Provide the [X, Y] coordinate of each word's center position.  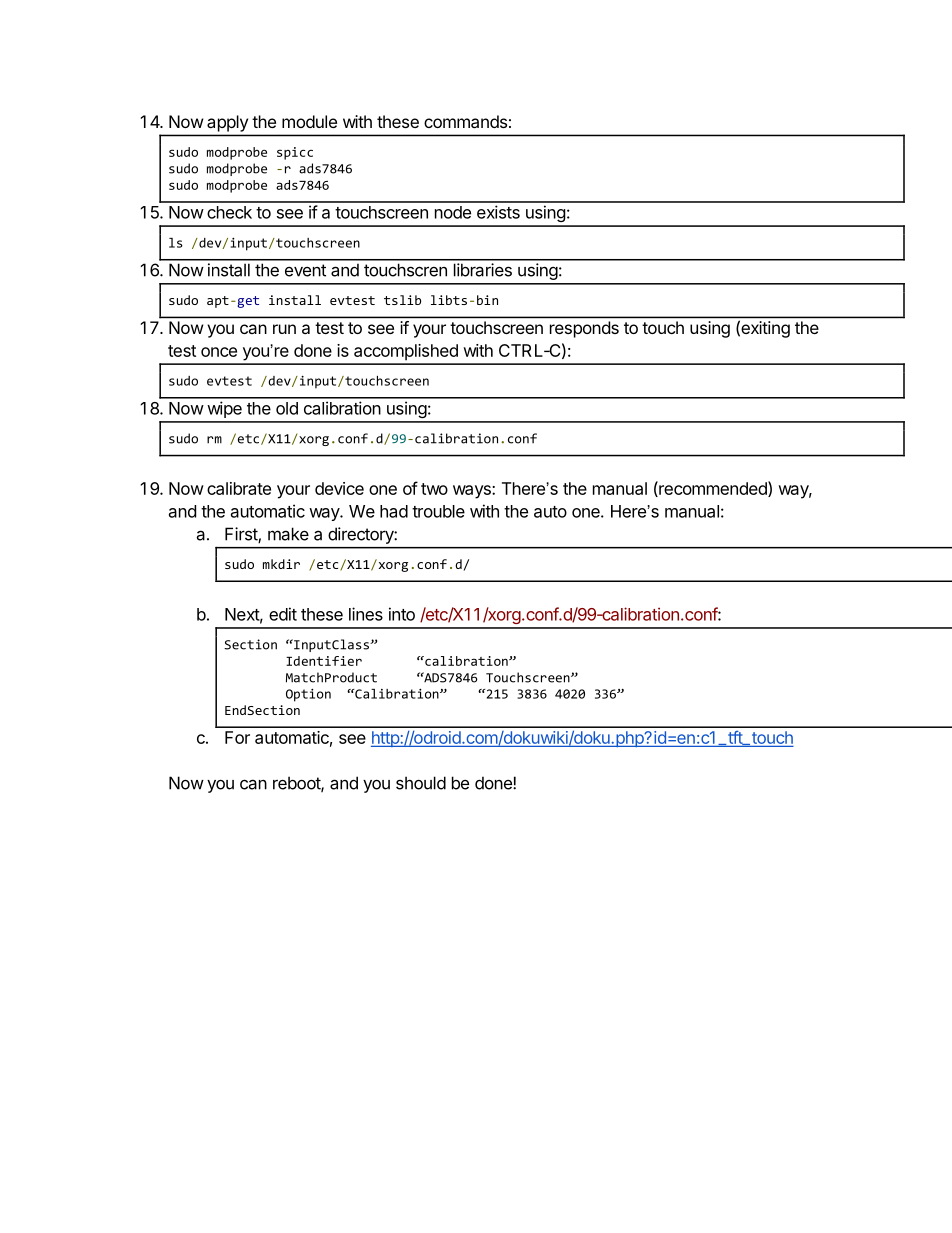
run [284, 329]
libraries [483, 270]
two [434, 489]
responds [584, 329]
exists [498, 212]
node [453, 212]
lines [366, 614]
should [421, 783]
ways [473, 492]
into [402, 614]
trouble [438, 511]
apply [227, 123]
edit [283, 614]
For [237, 737]
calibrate [239, 488]
